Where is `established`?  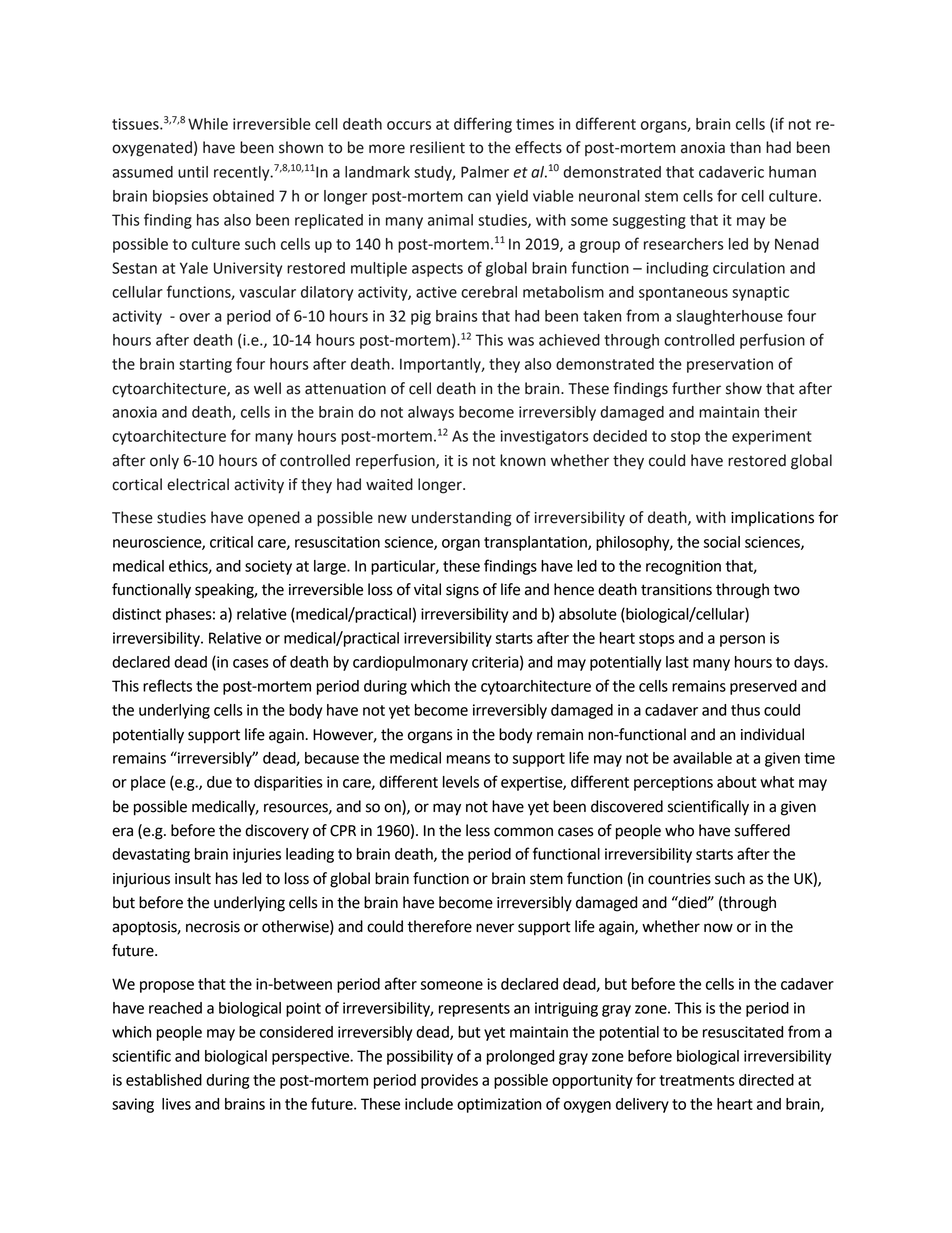 established is located at coordinates (164, 1080).
